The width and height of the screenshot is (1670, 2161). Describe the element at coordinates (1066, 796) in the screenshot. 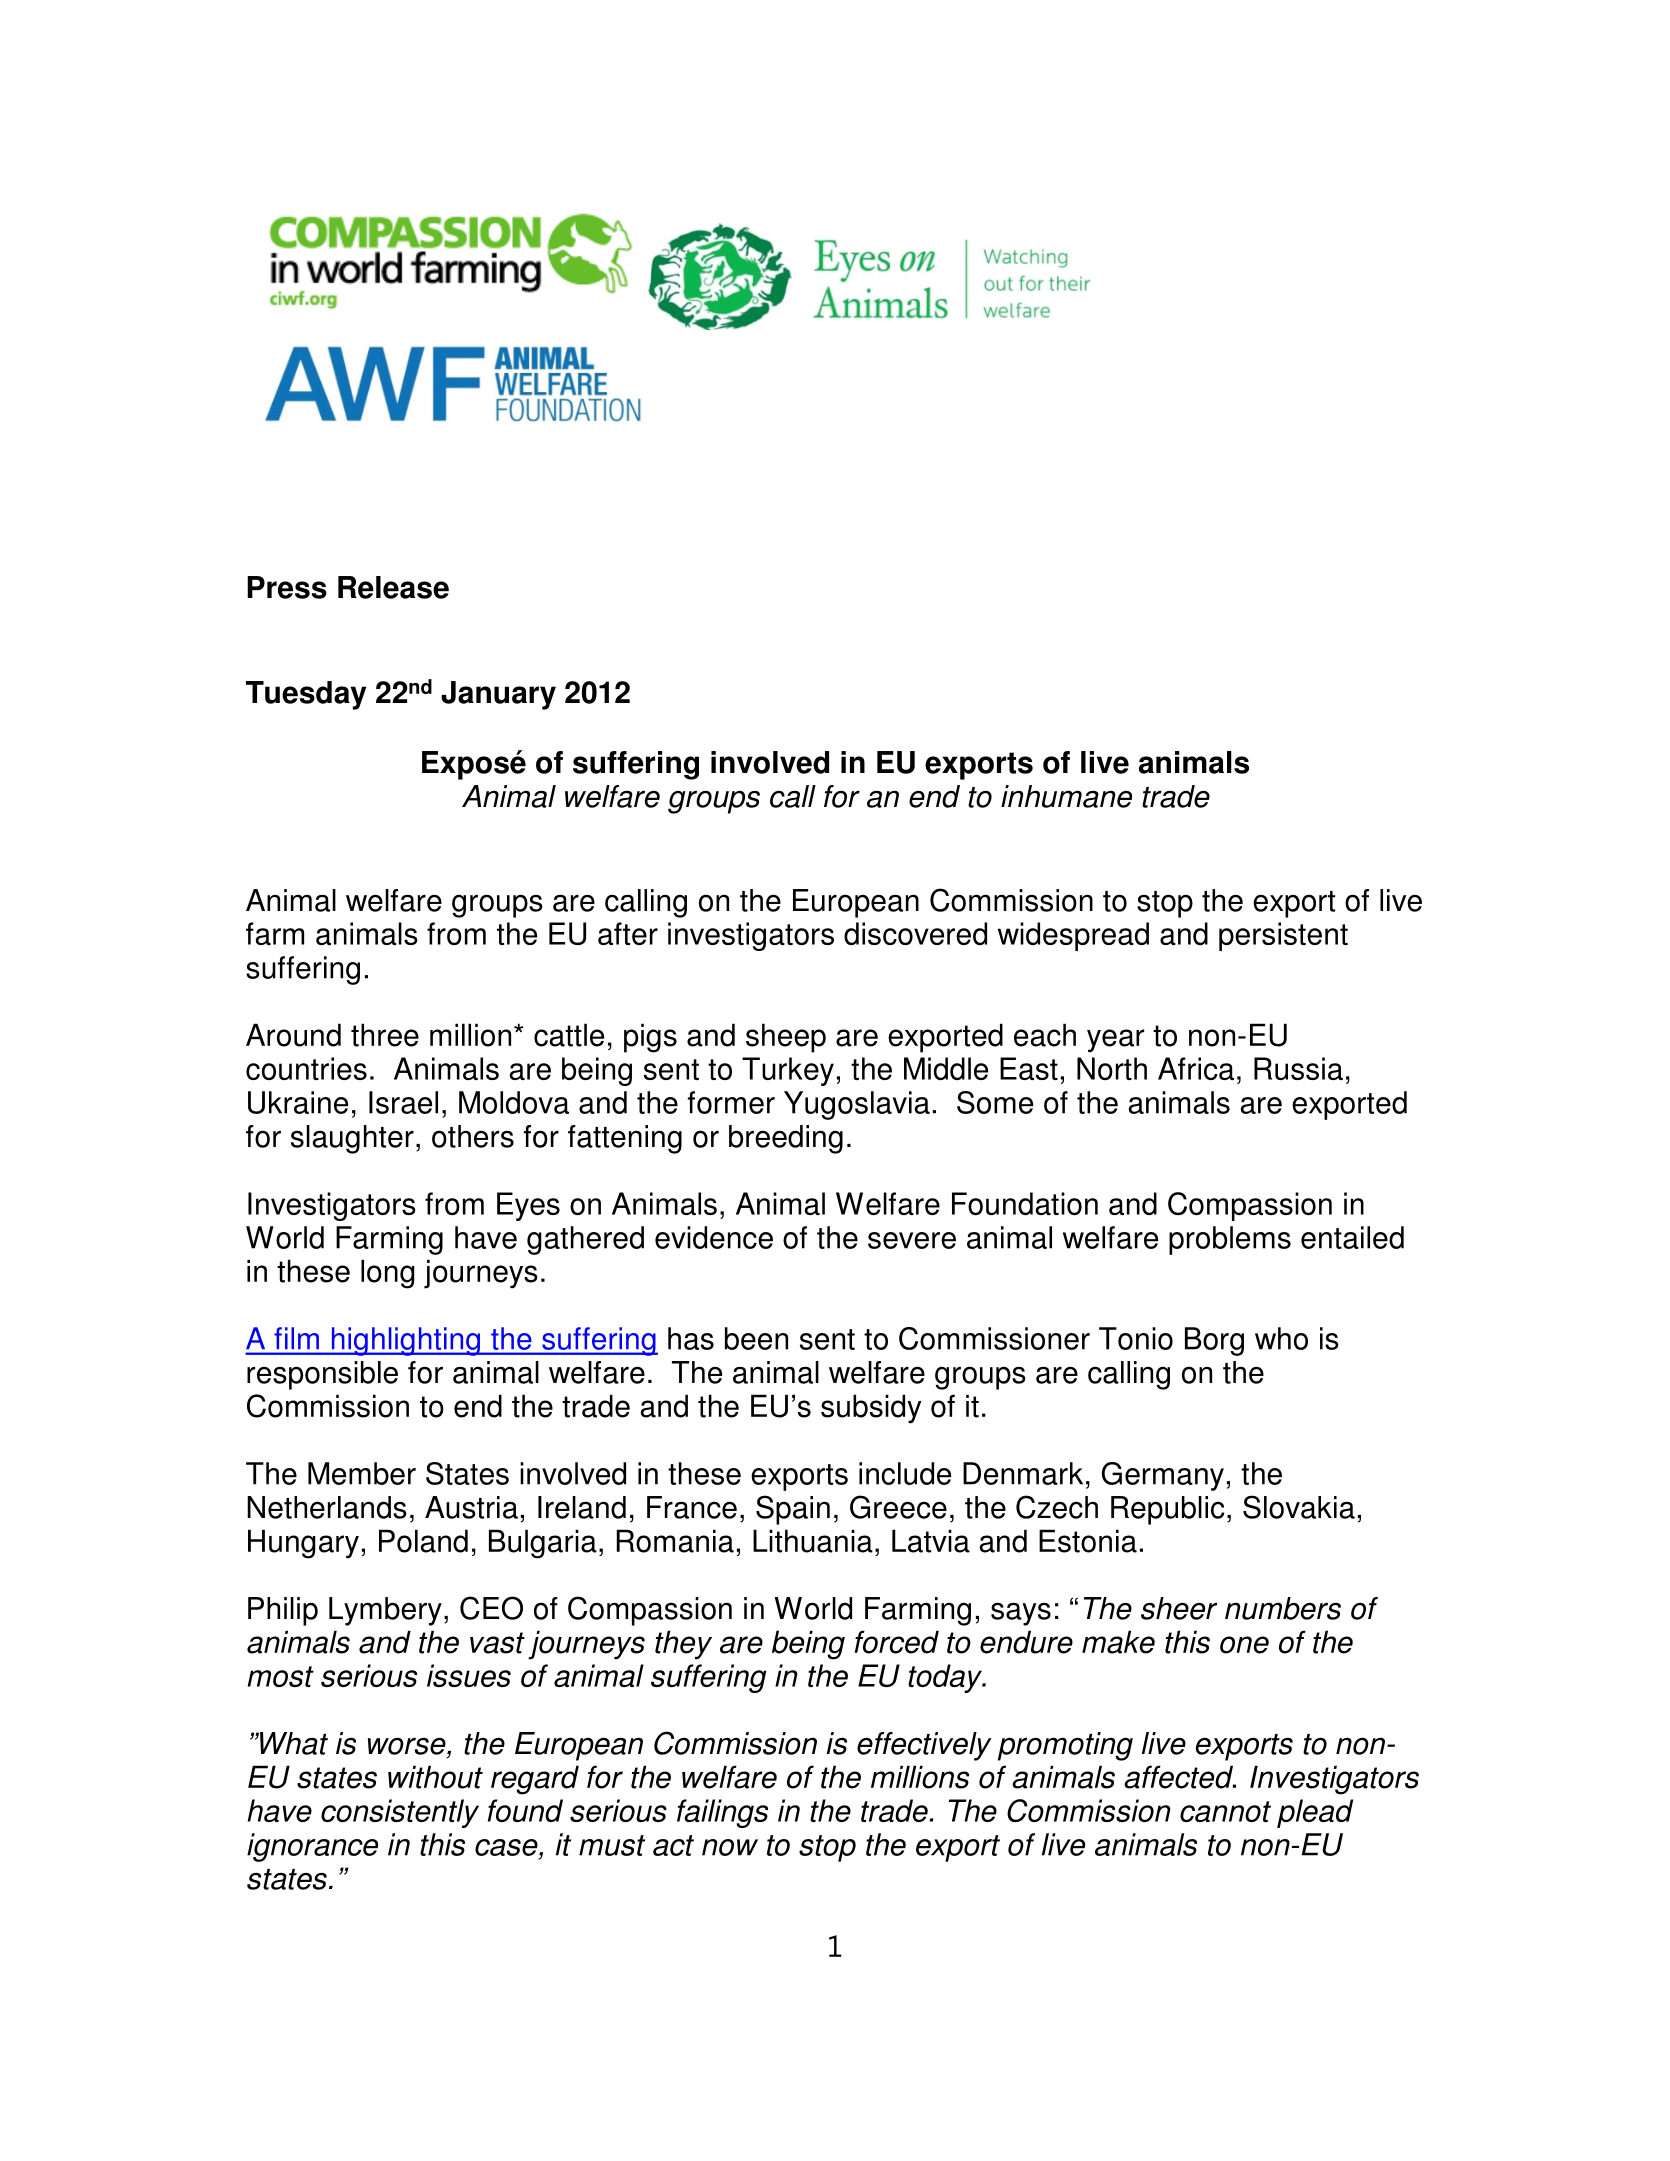

I see `inhumane` at that location.
